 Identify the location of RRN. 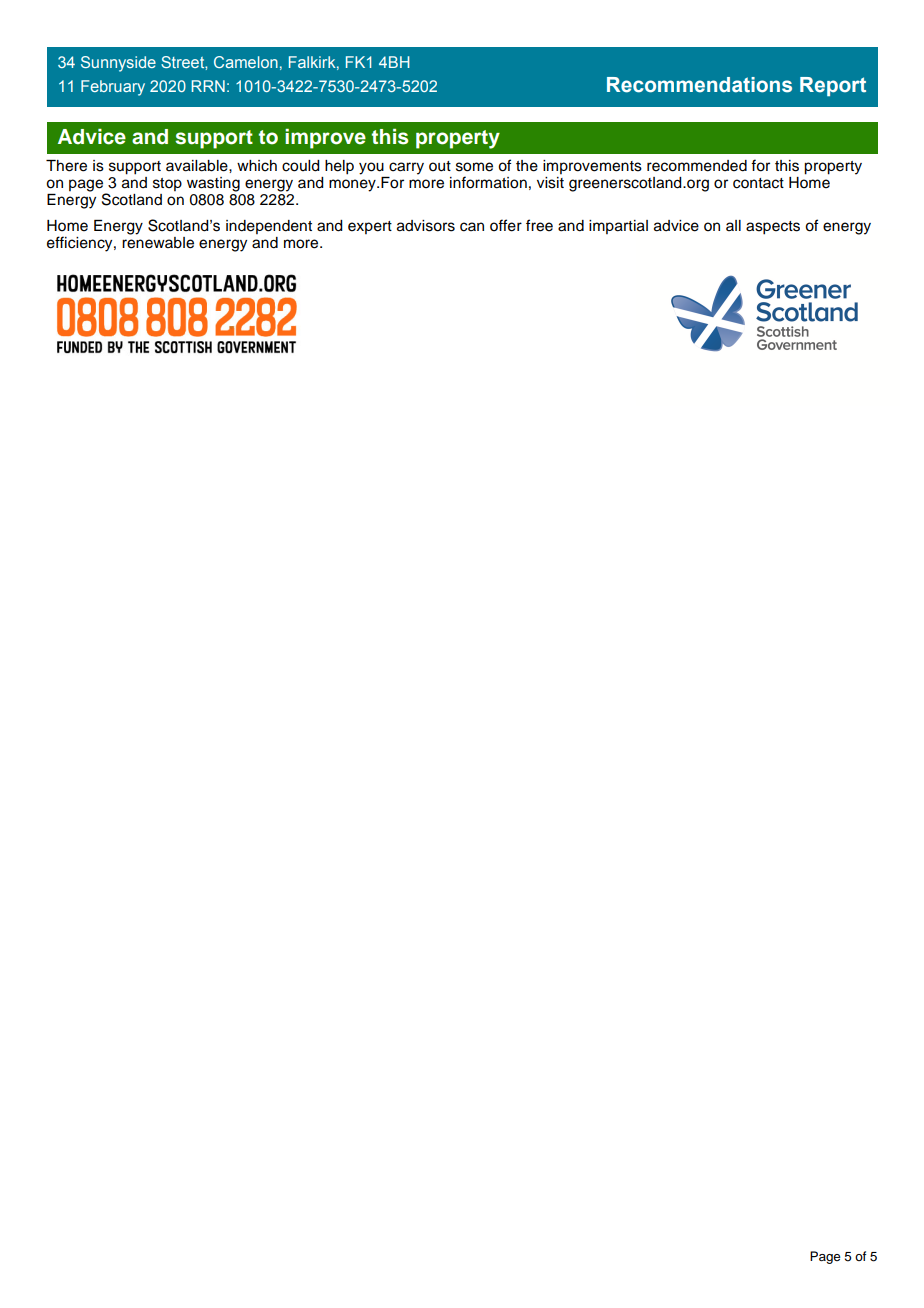
(208, 86).
